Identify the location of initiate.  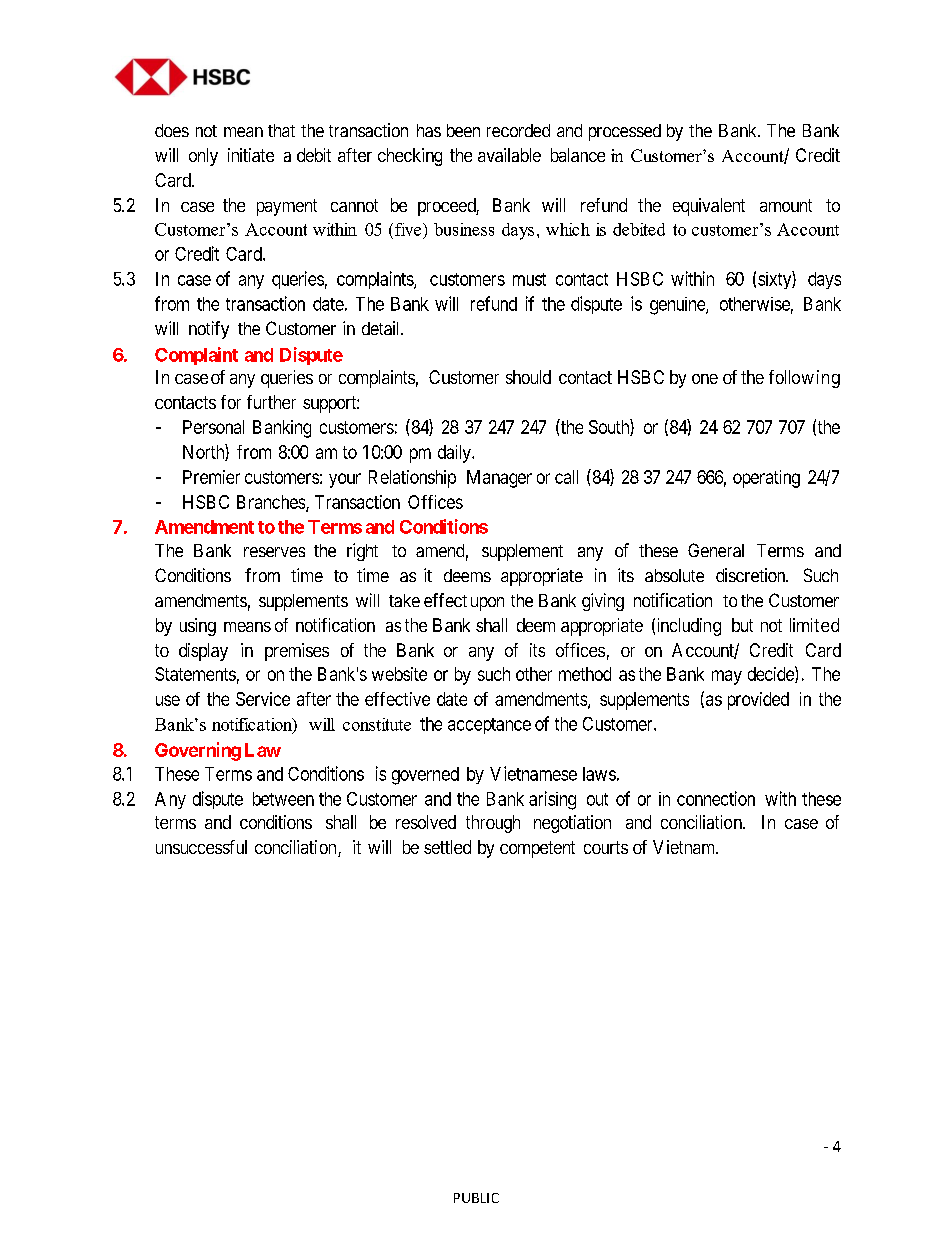
(251, 155).
